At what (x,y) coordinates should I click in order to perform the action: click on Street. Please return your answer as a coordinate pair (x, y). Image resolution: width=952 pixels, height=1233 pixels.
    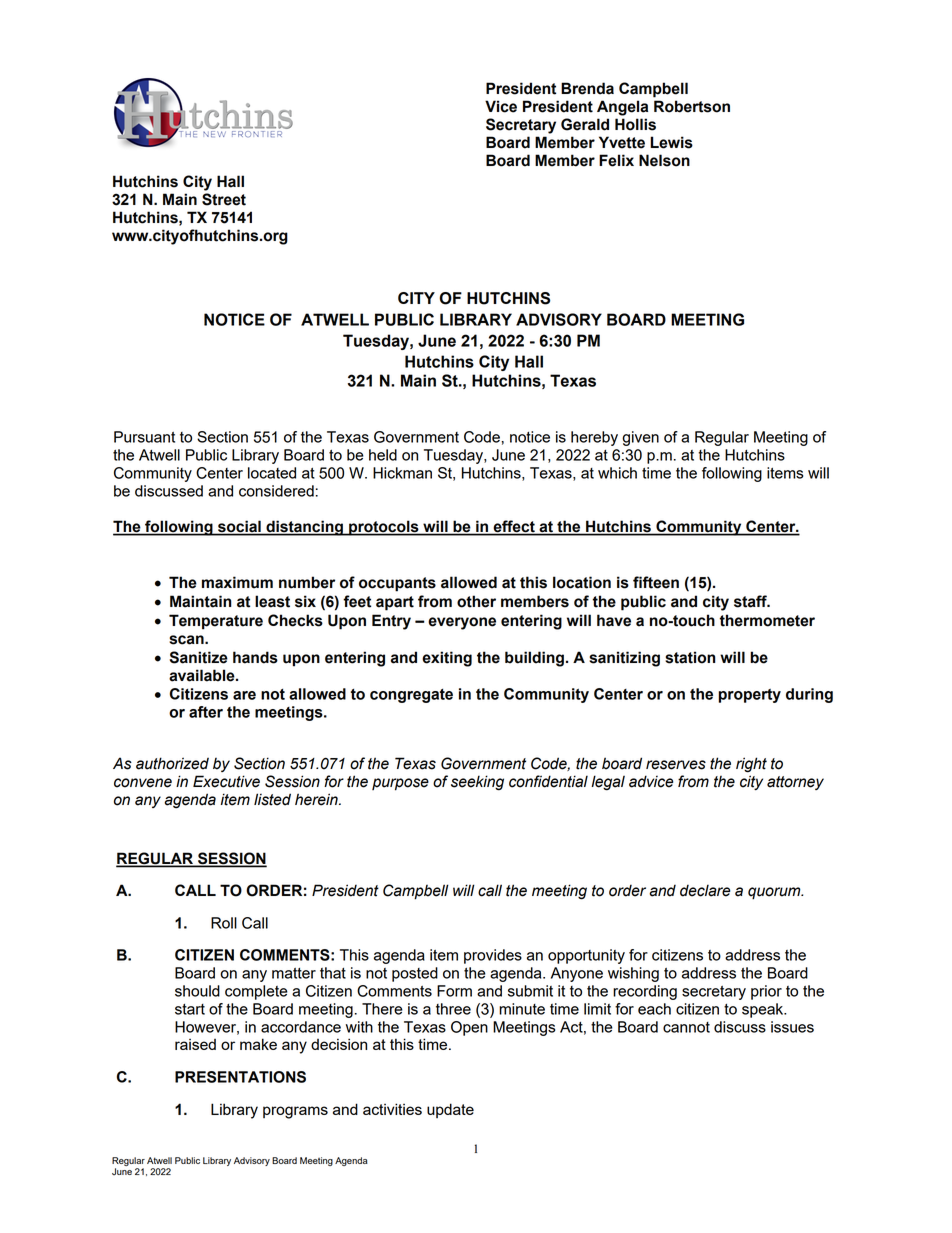
    Looking at the image, I should click on (224, 199).
